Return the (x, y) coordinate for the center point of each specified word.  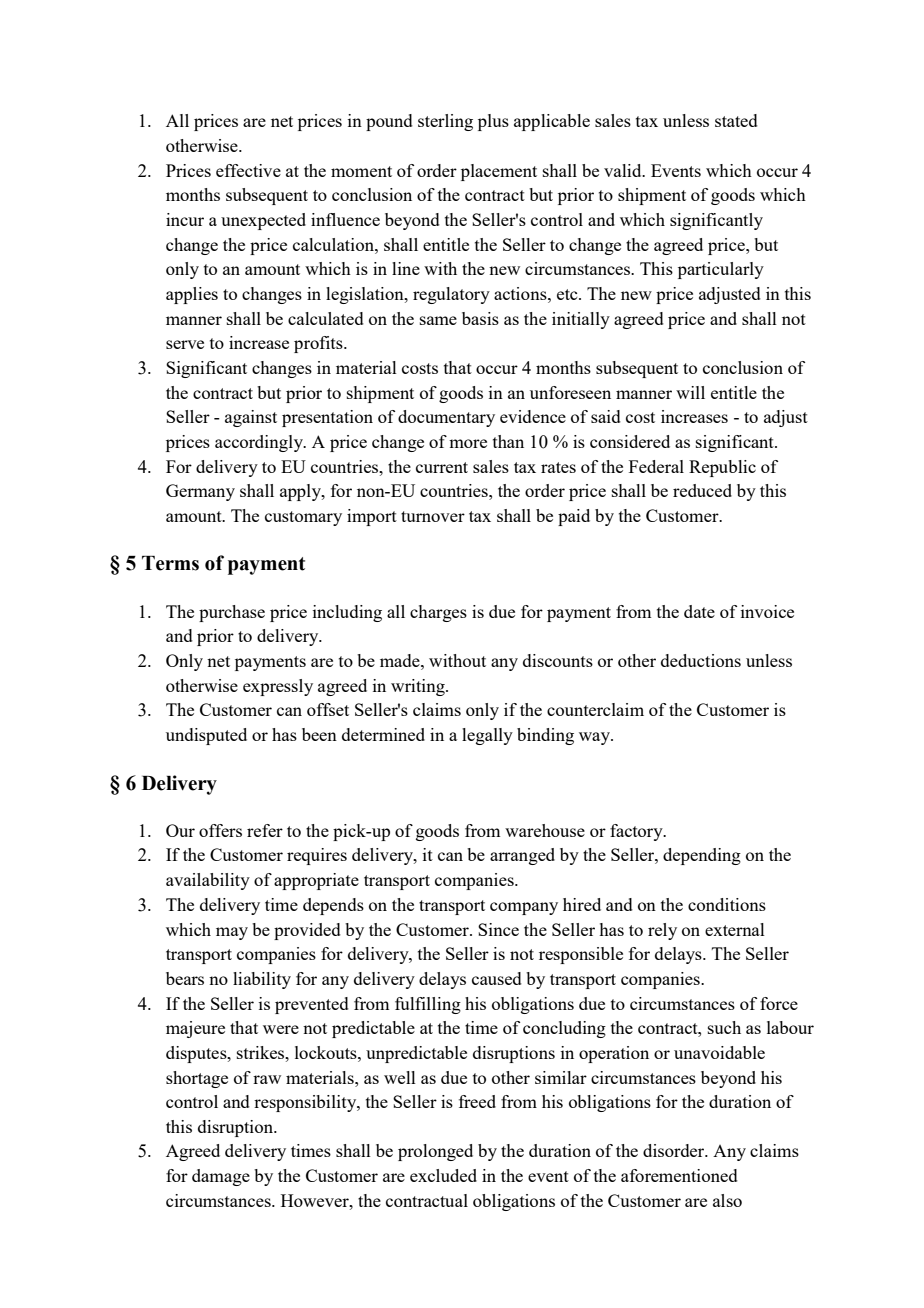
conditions (727, 904)
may (232, 933)
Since (498, 929)
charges (438, 613)
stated (736, 120)
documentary (446, 418)
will (690, 392)
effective (248, 170)
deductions (701, 660)
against (251, 418)
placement (499, 172)
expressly (278, 687)
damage (221, 1177)
